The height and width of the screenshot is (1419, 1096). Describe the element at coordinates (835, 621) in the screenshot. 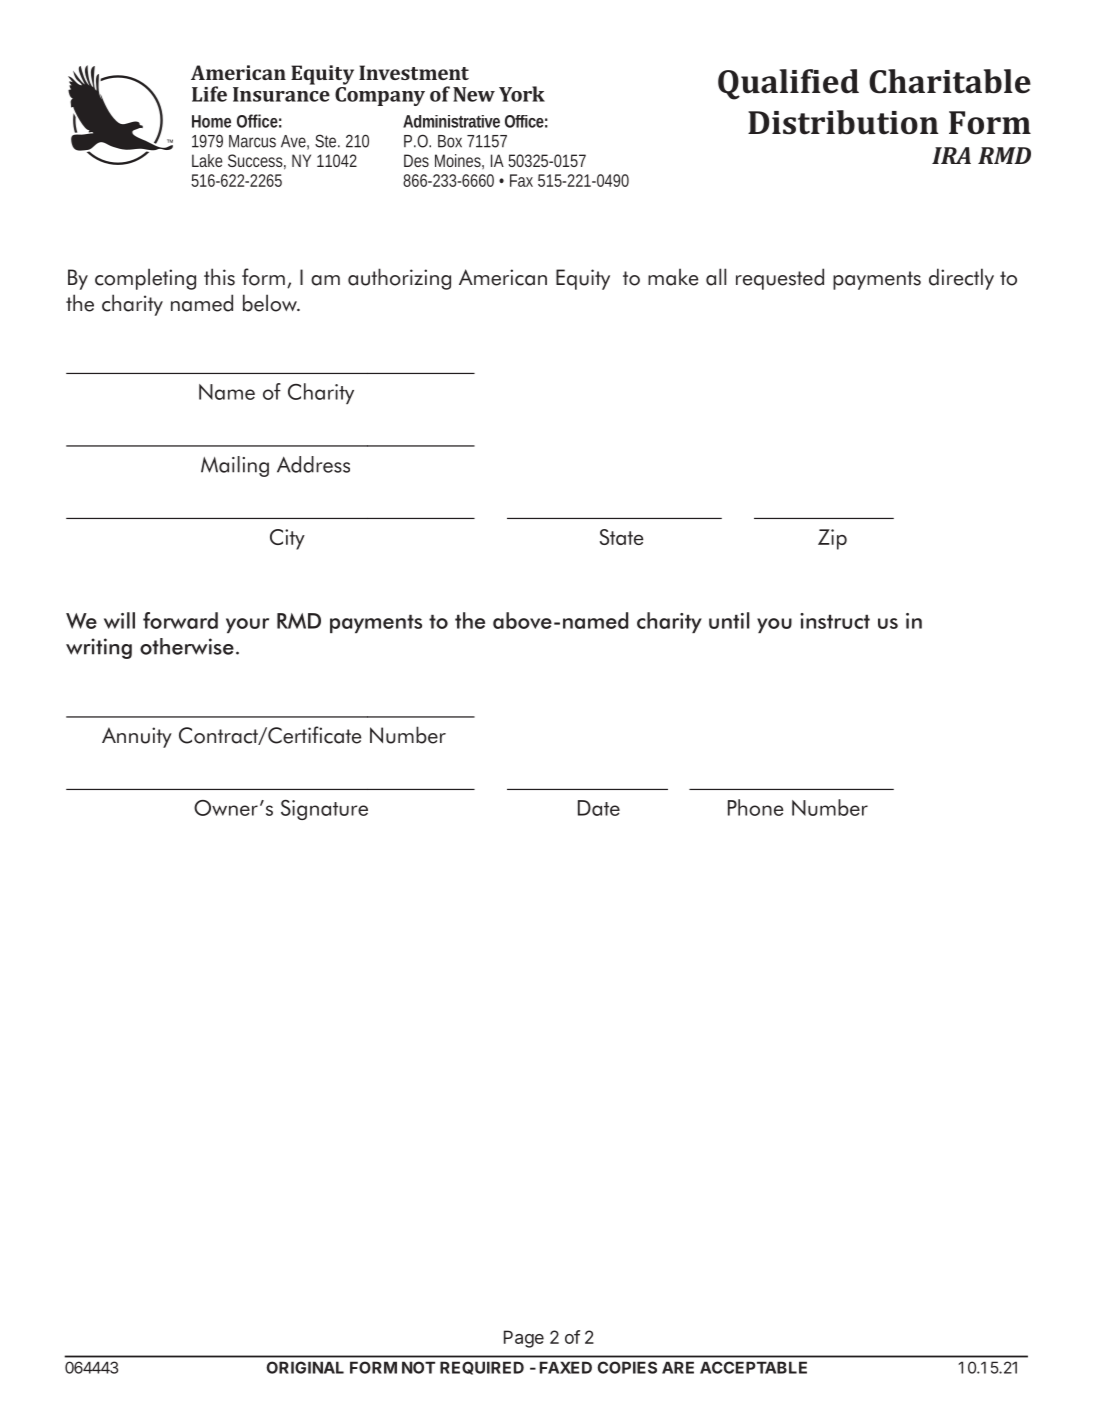

I see `instruct` at that location.
